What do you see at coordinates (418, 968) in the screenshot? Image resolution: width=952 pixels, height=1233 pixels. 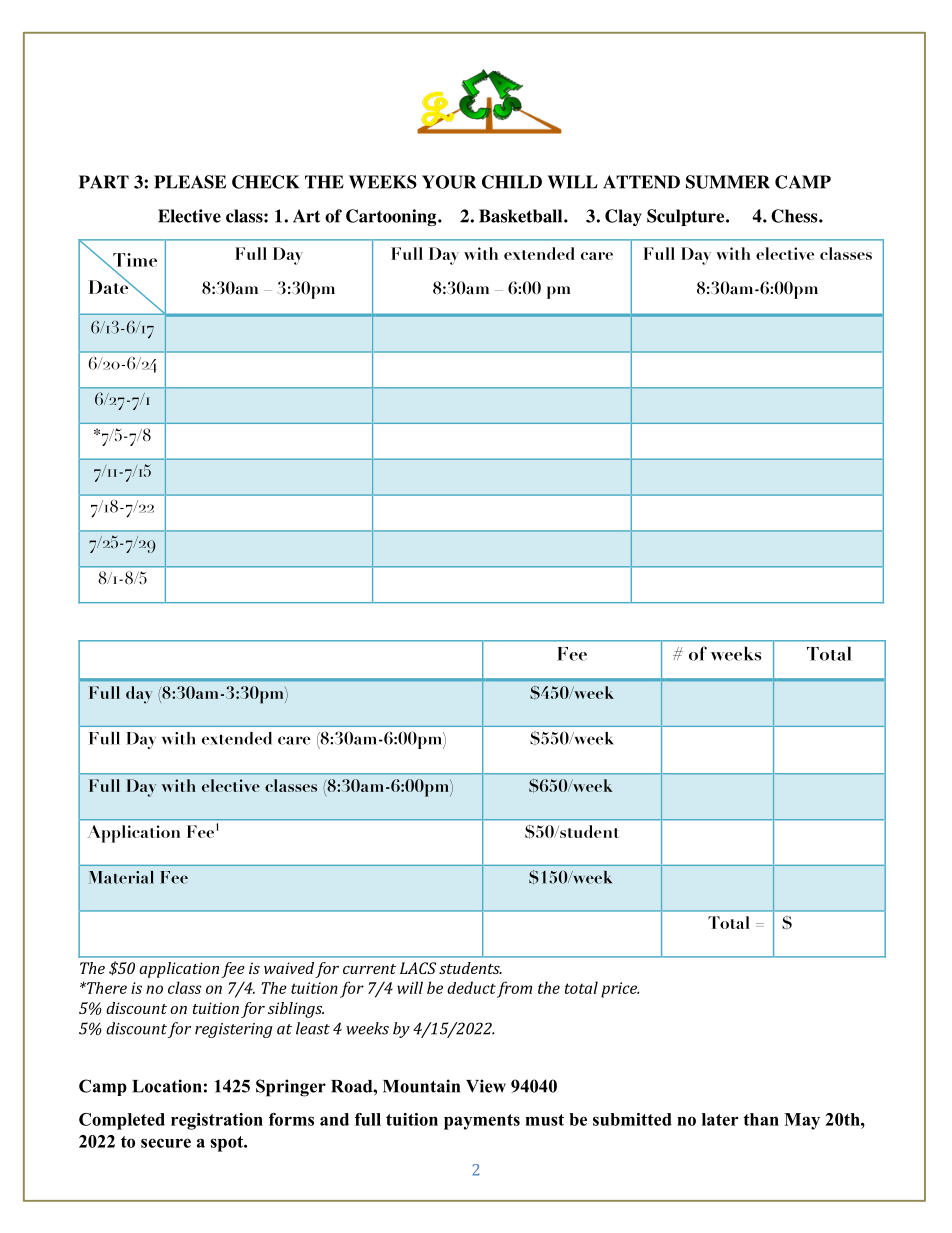 I see `LACS` at bounding box center [418, 968].
